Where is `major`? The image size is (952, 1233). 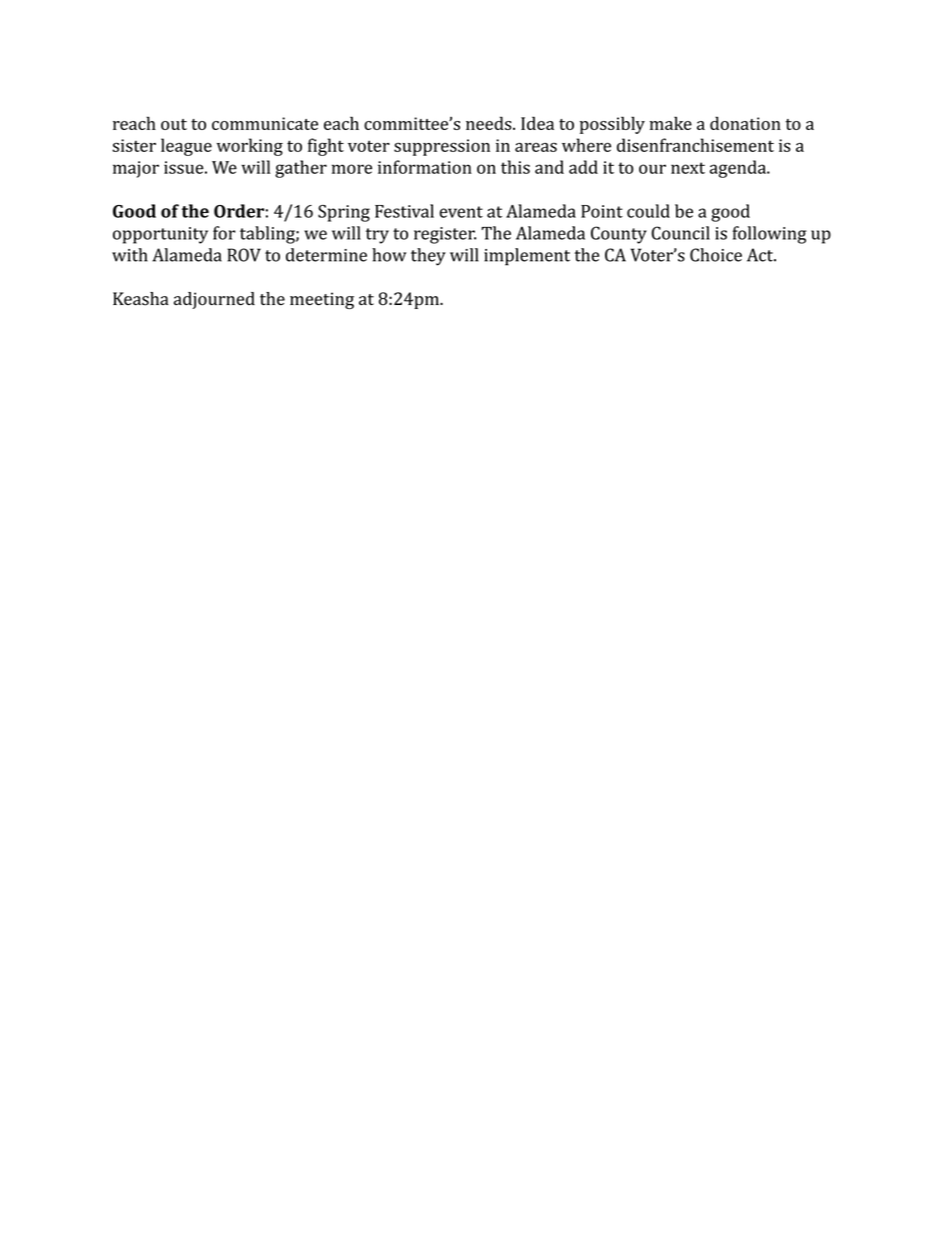
major is located at coordinates (136, 169).
